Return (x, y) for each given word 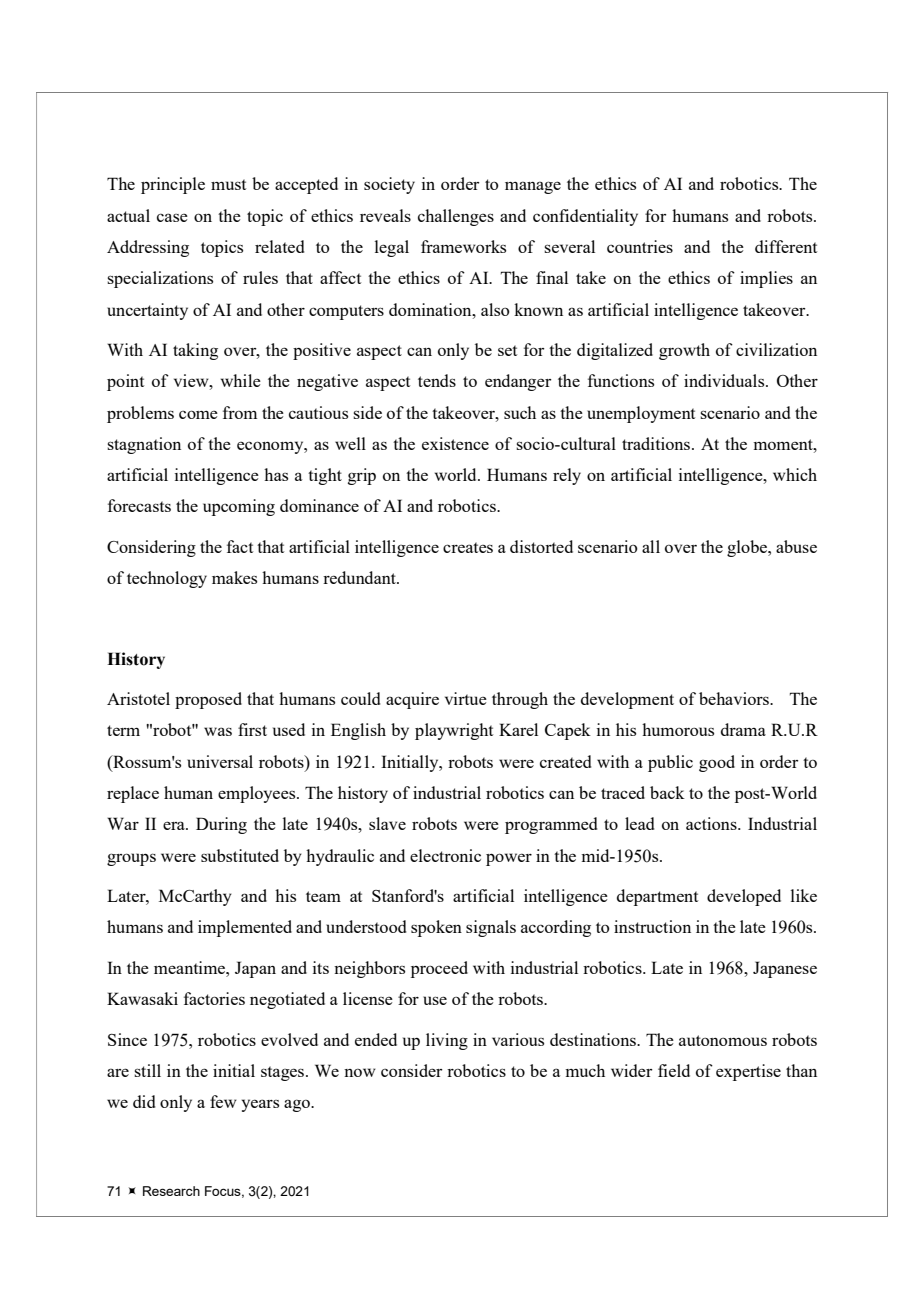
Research (171, 1191)
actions (712, 823)
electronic (445, 855)
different (786, 246)
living (447, 1041)
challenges (456, 217)
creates (468, 547)
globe (748, 548)
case (172, 217)
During (221, 825)
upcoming (239, 507)
